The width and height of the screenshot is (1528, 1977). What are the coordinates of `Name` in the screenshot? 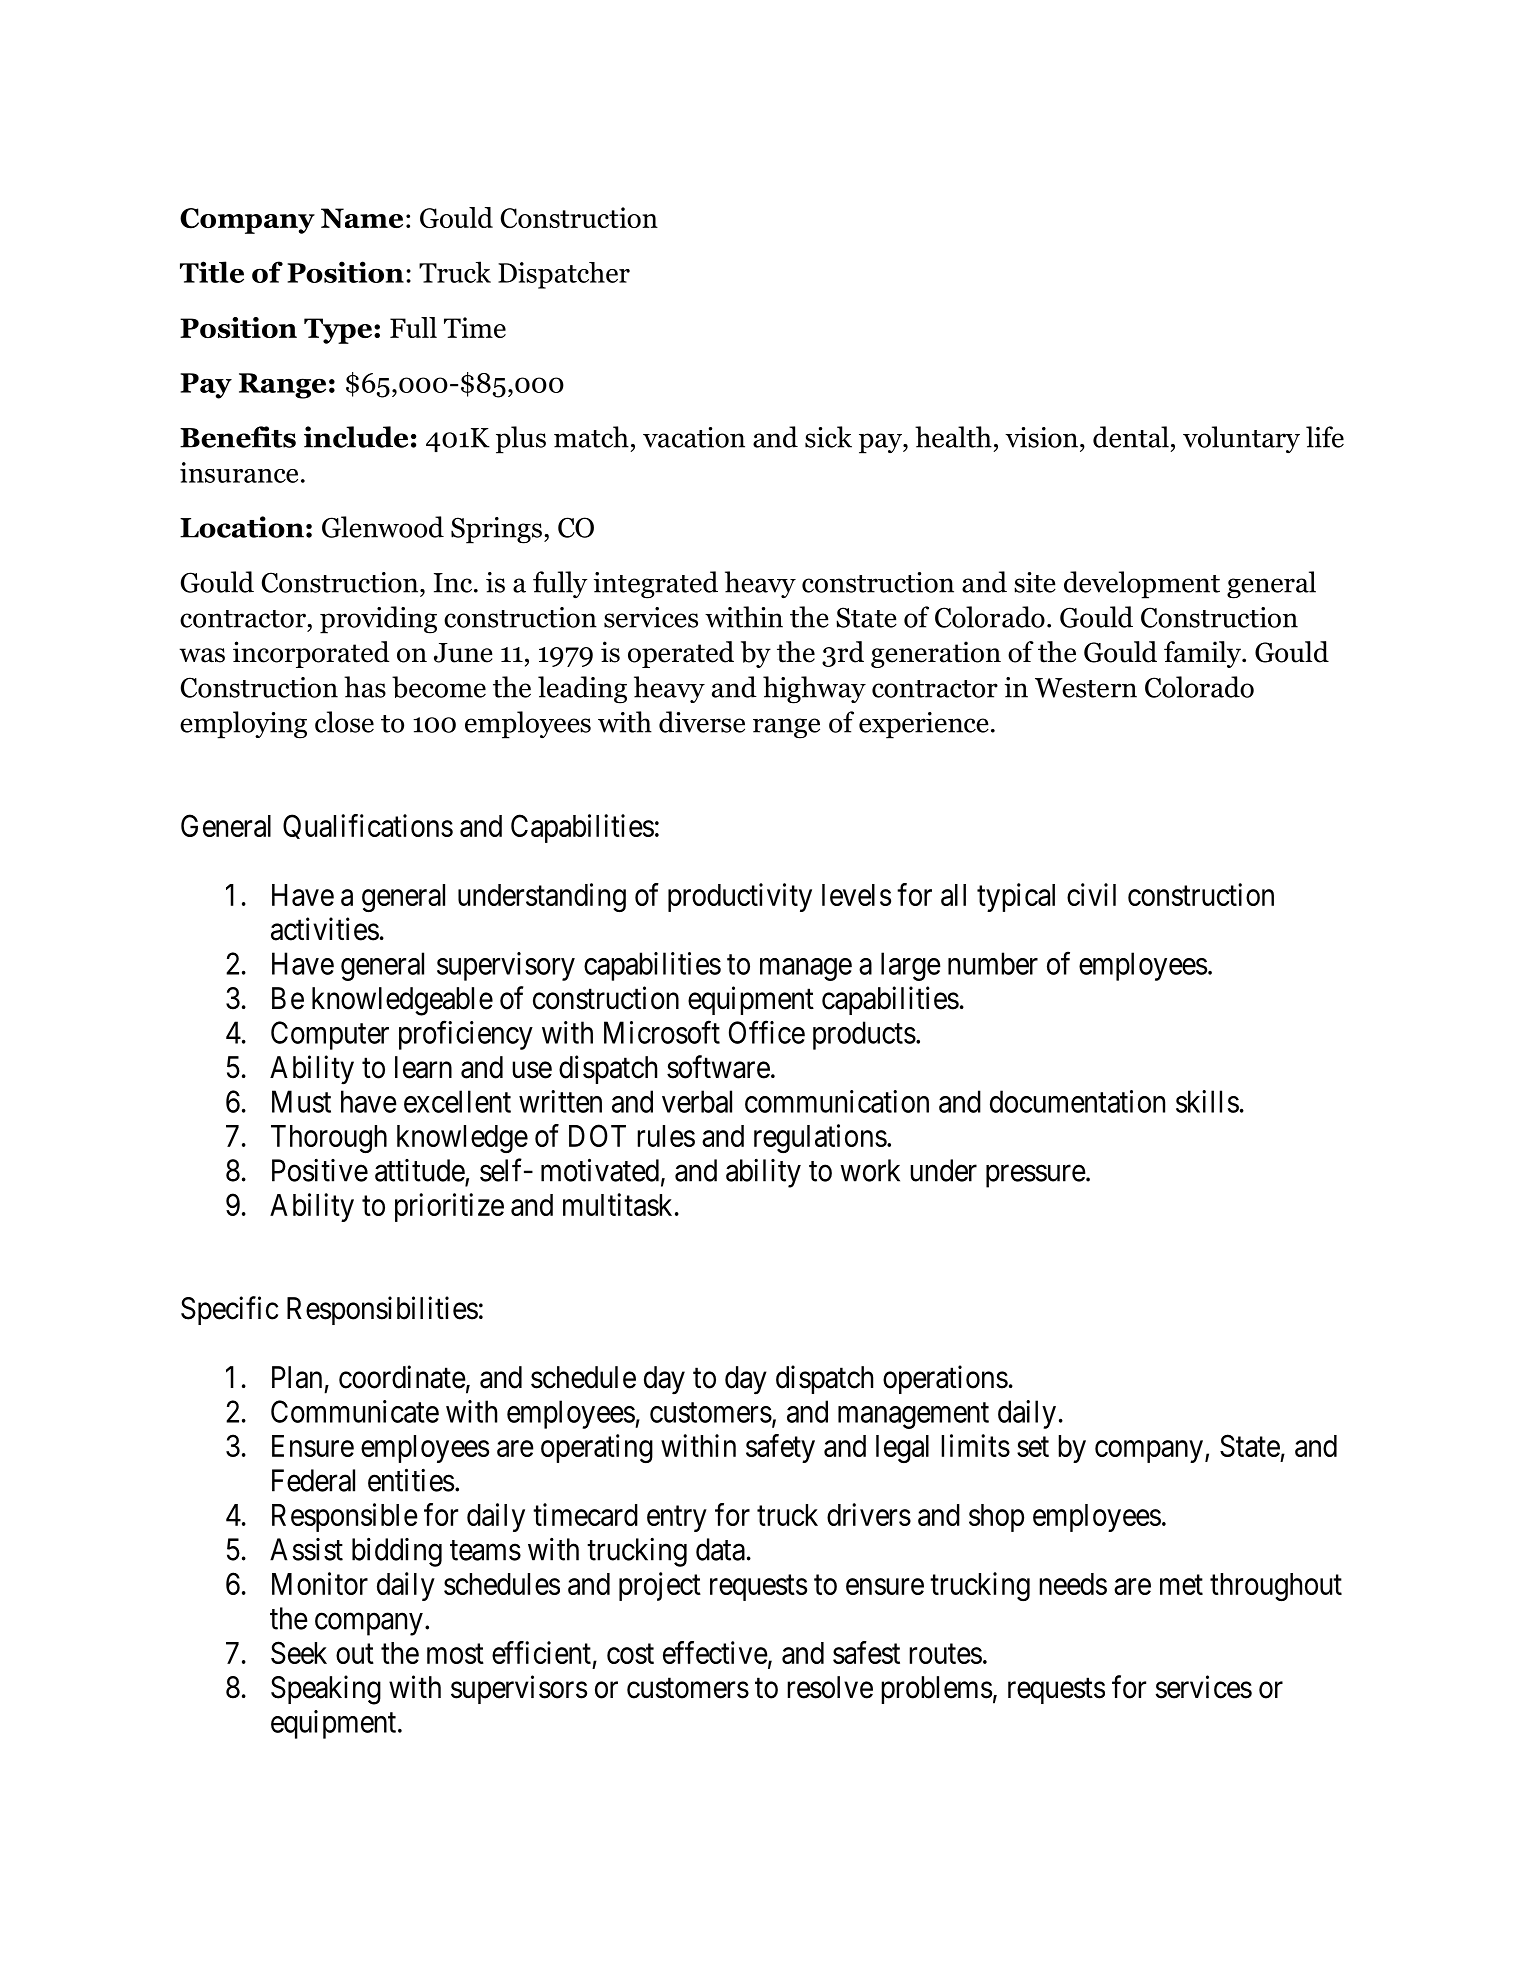 It's located at (362, 218).
